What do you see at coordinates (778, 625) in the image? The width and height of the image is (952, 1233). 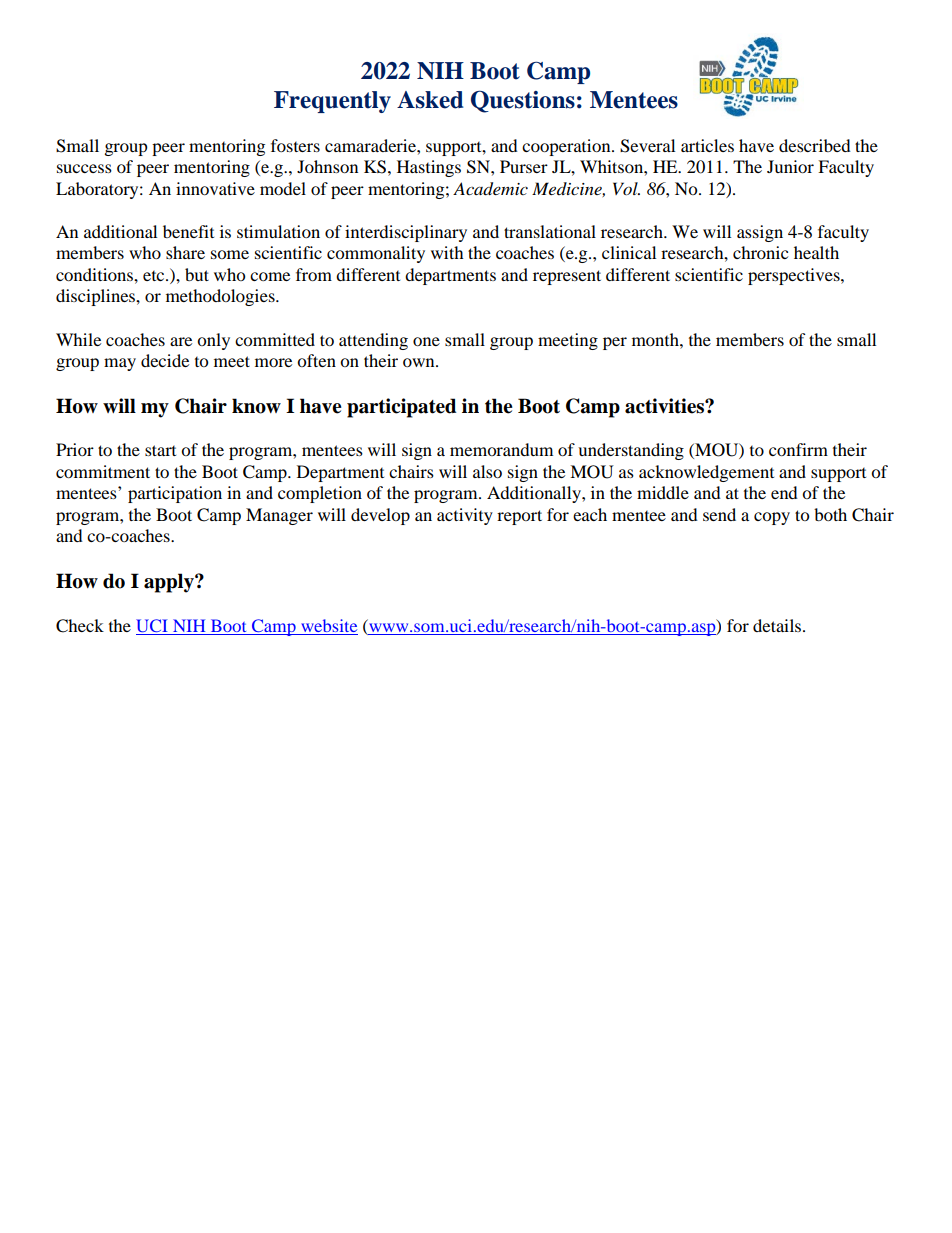 I see `details` at bounding box center [778, 625].
